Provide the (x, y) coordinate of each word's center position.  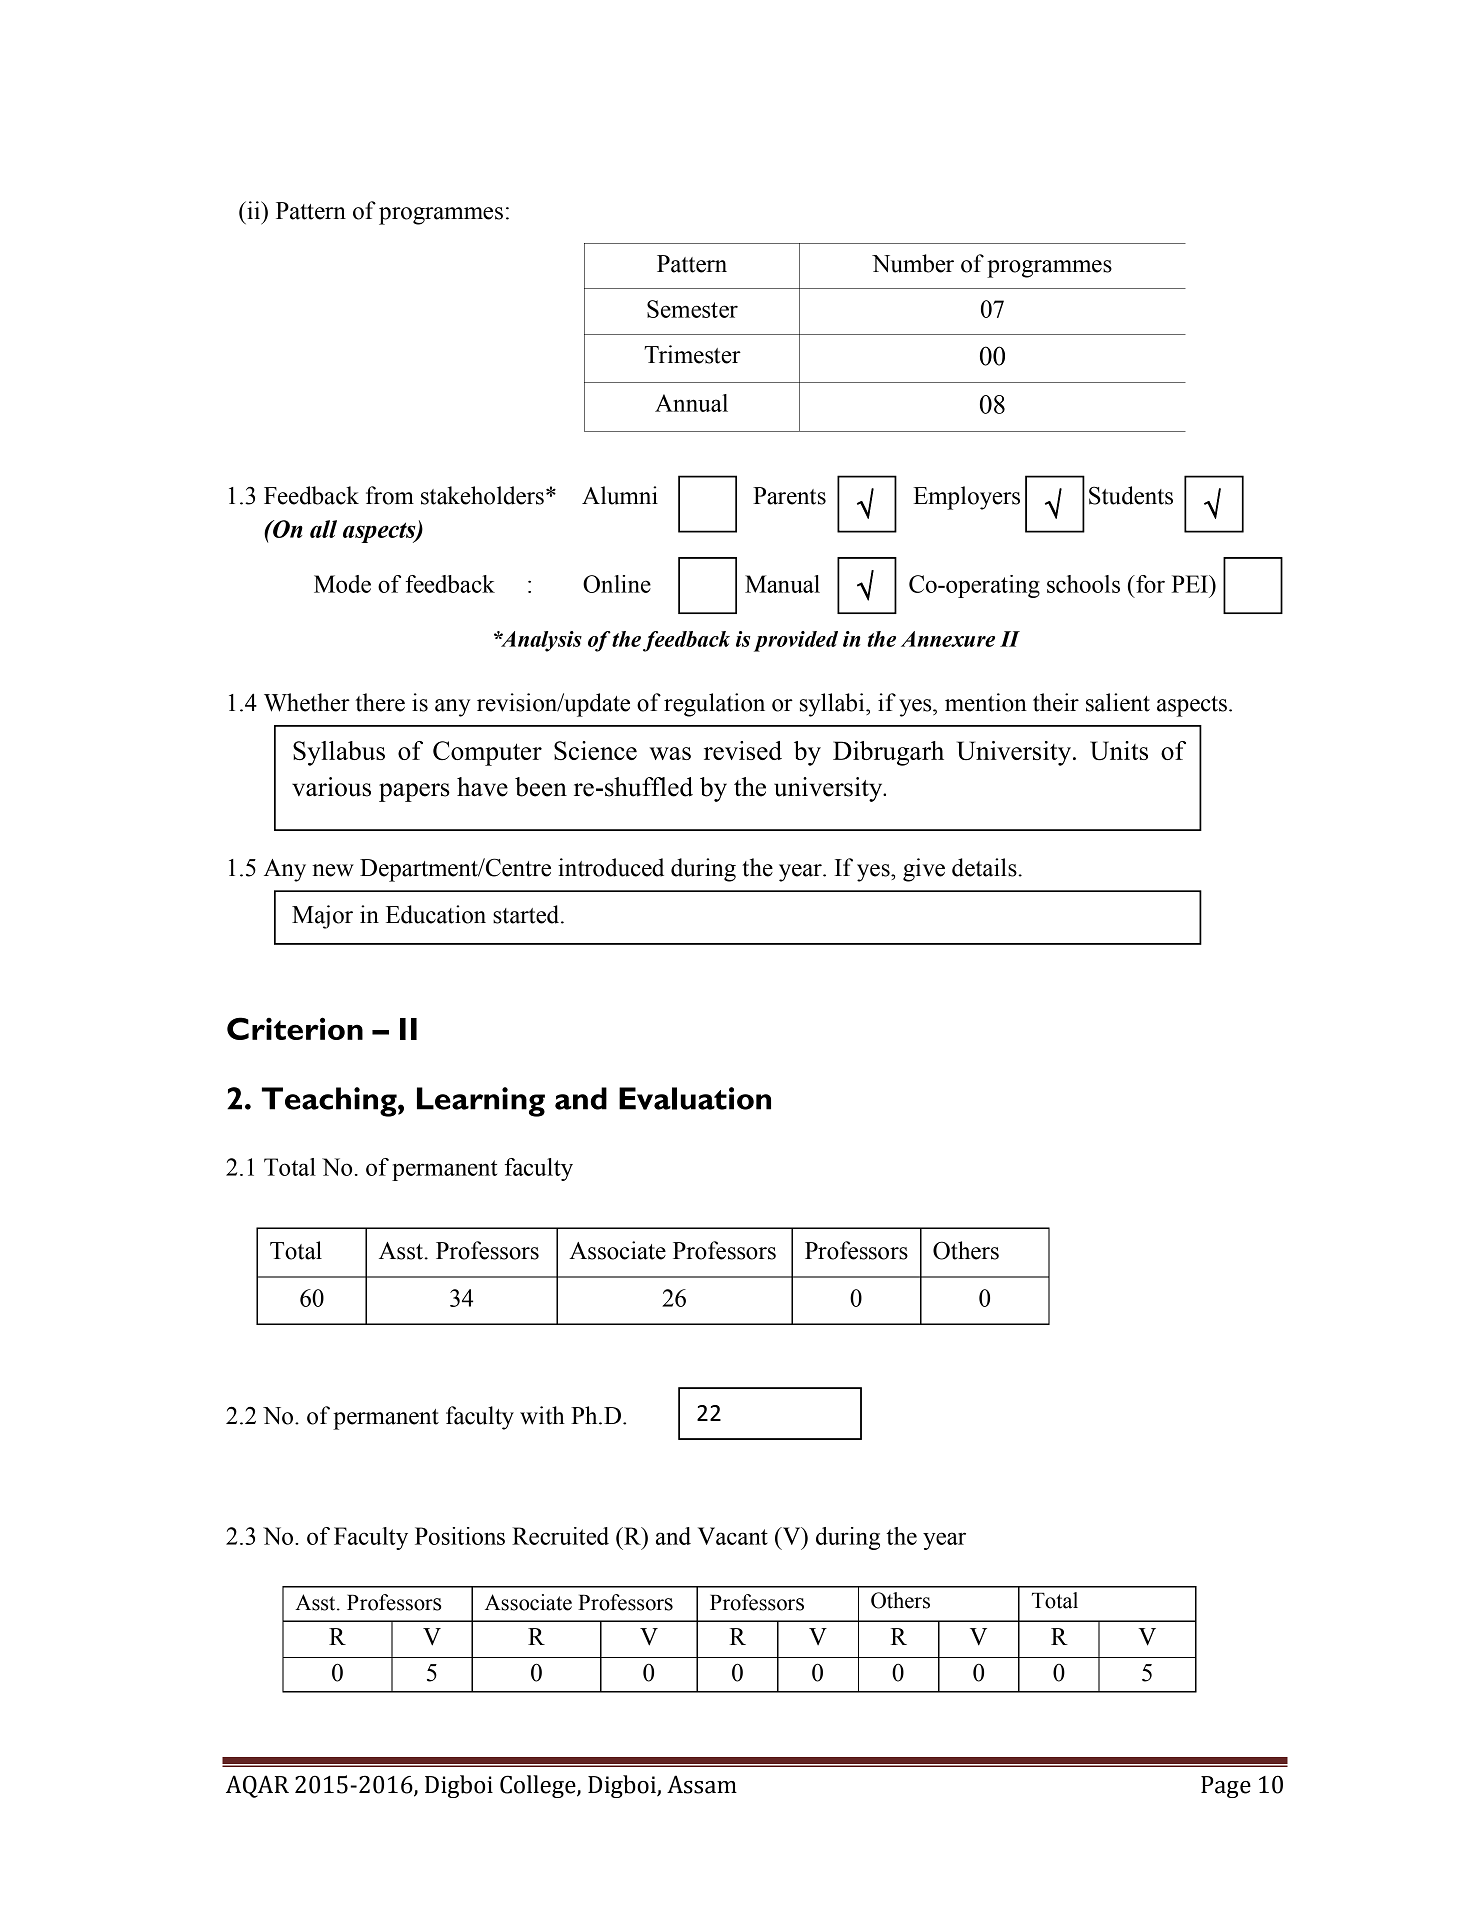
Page (1226, 1787)
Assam (702, 1784)
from (390, 495)
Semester (692, 309)
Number (913, 263)
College (539, 1786)
